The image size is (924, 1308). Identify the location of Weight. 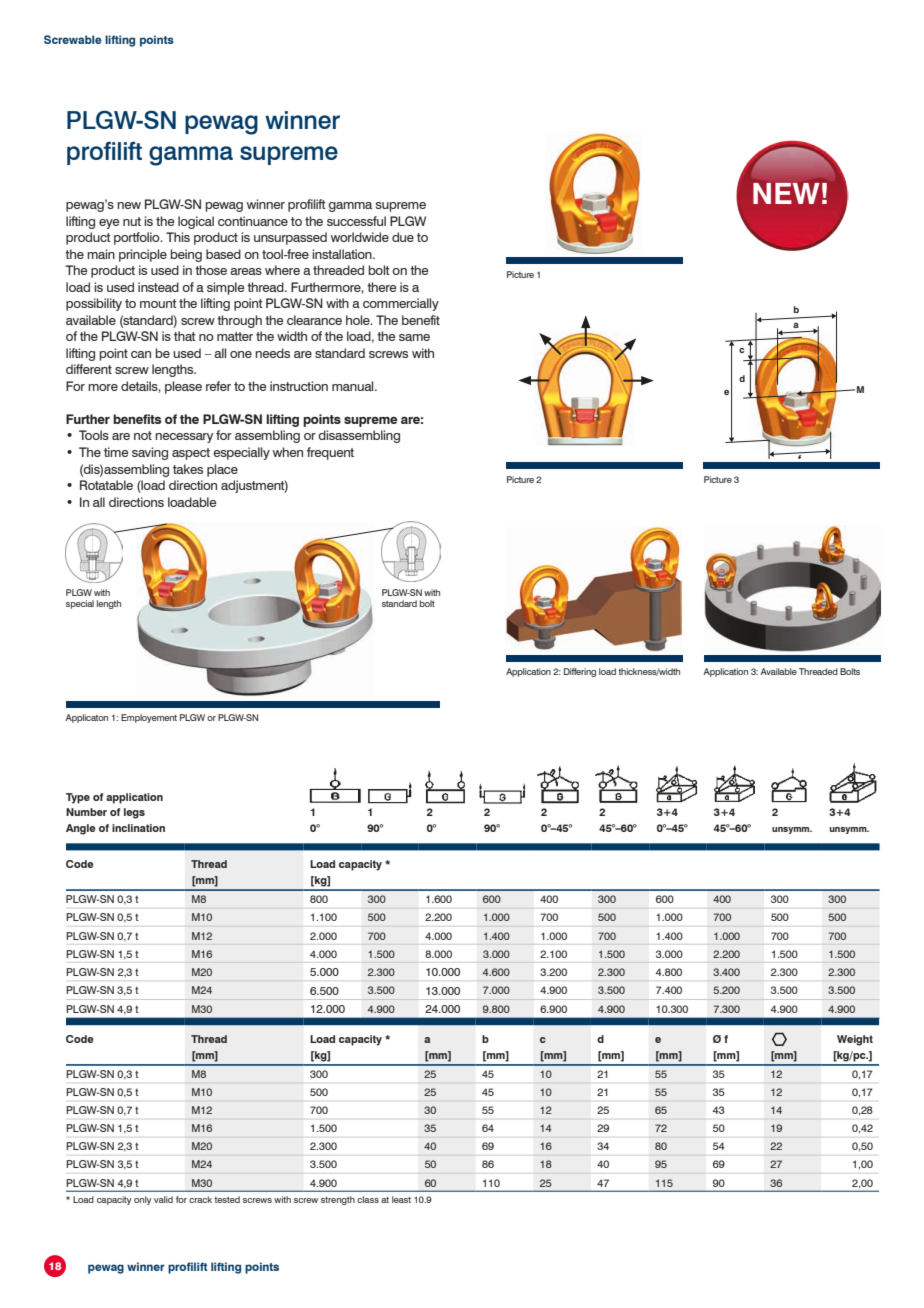
(855, 1040).
